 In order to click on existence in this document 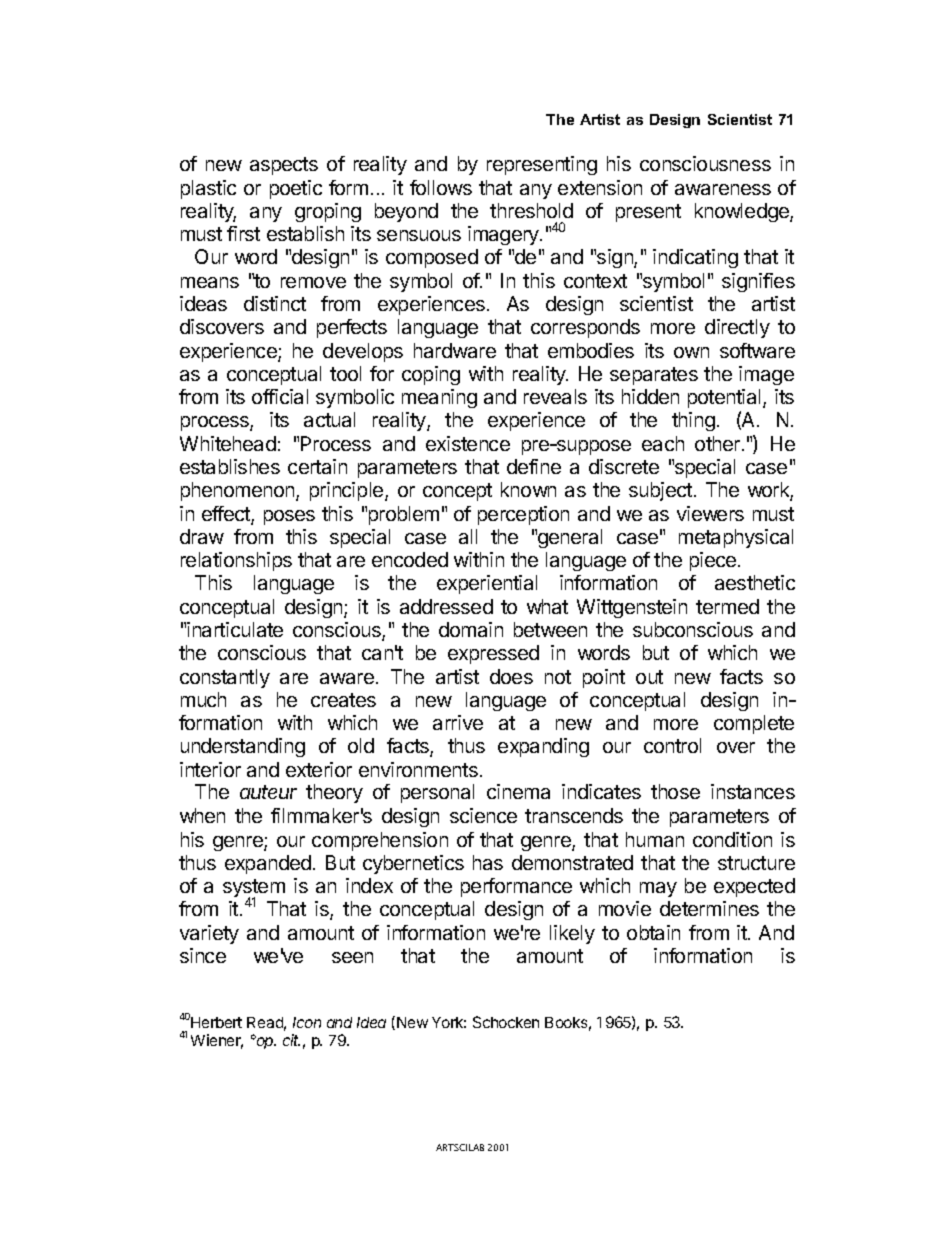, I will do `click(468, 443)`.
